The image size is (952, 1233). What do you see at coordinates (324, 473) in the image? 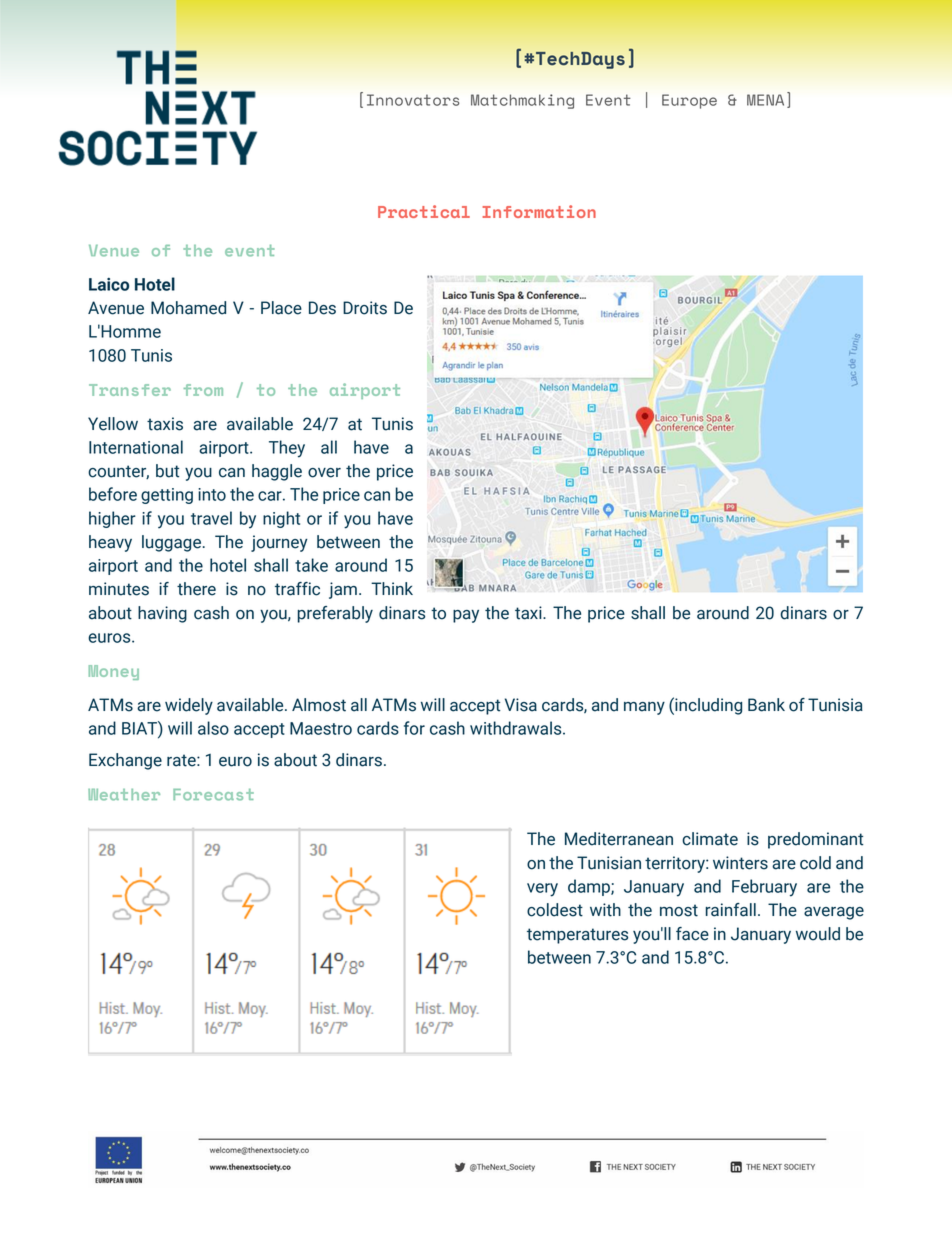
I see `over` at bounding box center [324, 473].
